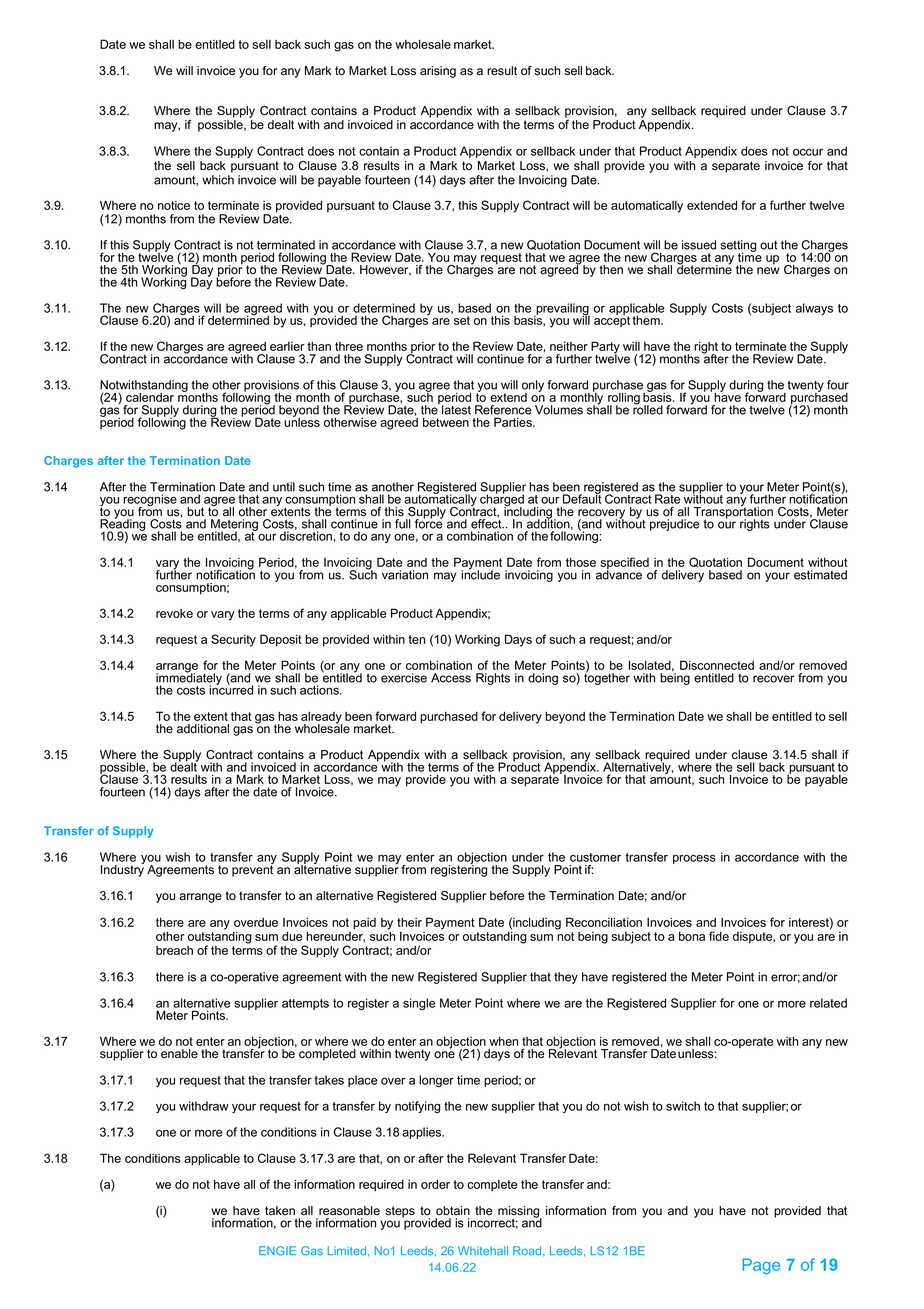 The image size is (924, 1309). What do you see at coordinates (503, 1041) in the image?
I see `when` at bounding box center [503, 1041].
